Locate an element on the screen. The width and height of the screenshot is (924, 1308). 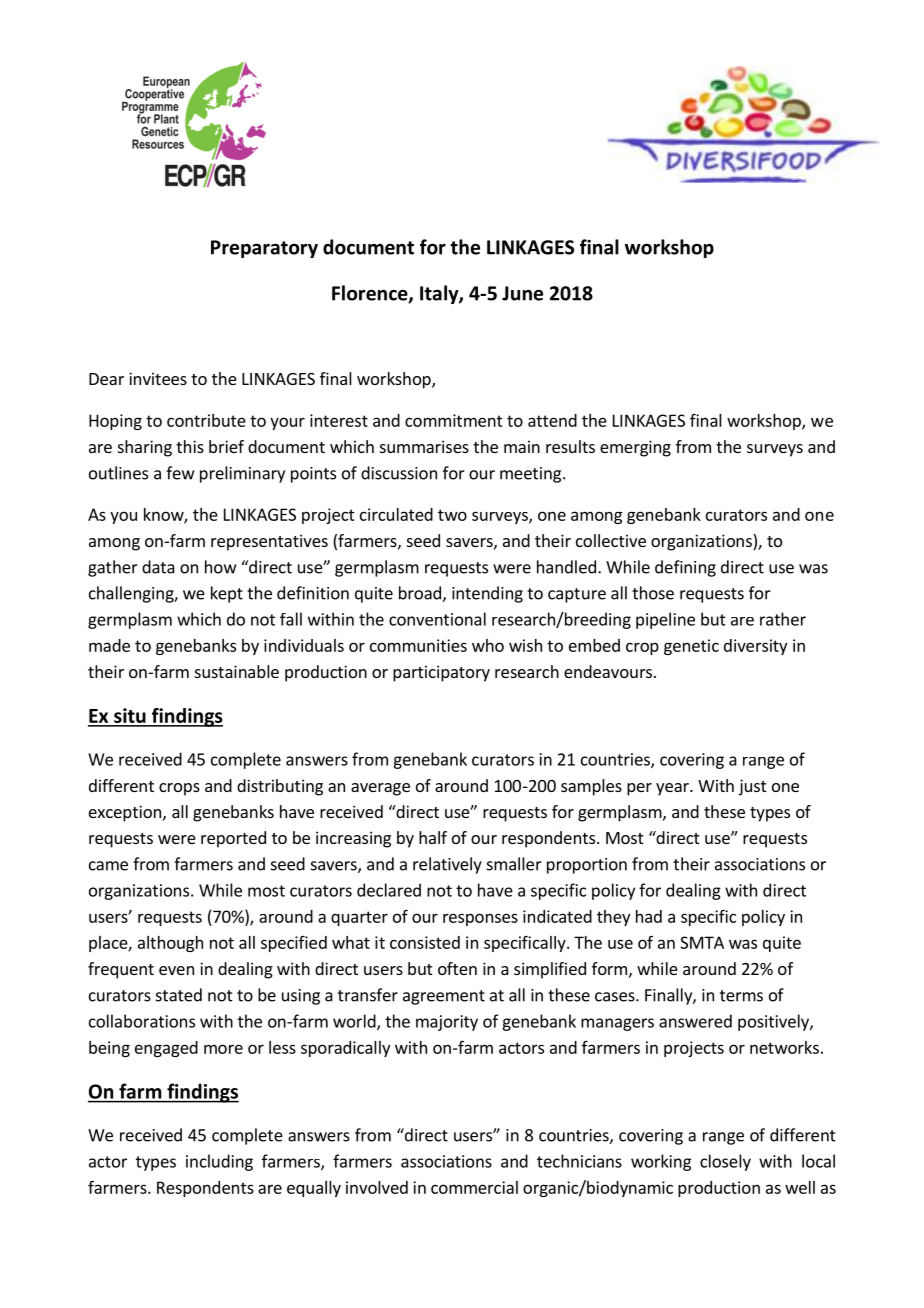
few is located at coordinates (180, 473).
